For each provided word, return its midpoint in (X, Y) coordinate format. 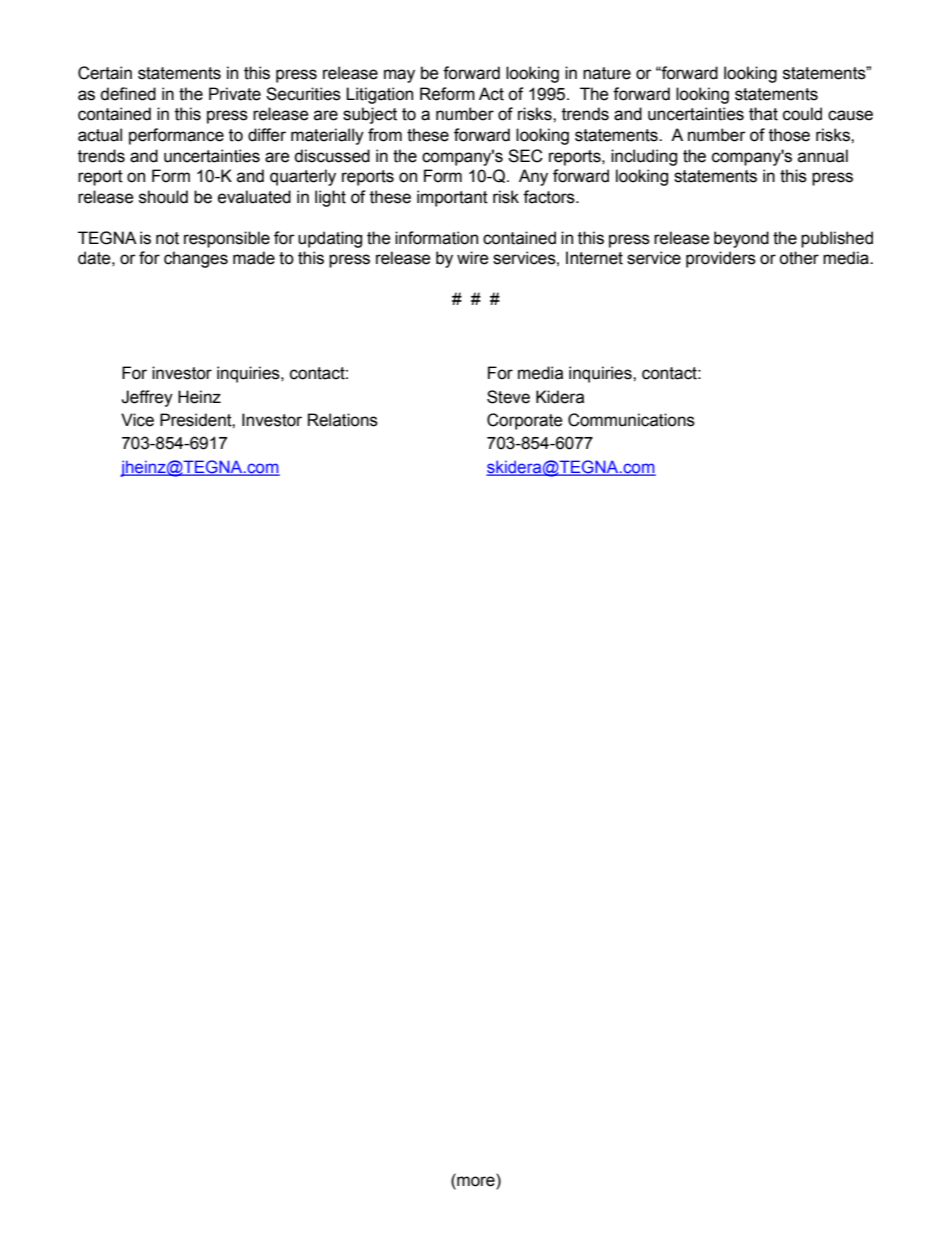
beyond (741, 239)
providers (721, 259)
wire (473, 258)
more (476, 1180)
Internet (594, 258)
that (763, 114)
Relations (343, 420)
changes (196, 259)
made (254, 258)
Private (235, 94)
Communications (631, 420)
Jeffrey (147, 398)
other (799, 258)
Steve (508, 397)
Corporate (525, 421)
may (399, 76)
